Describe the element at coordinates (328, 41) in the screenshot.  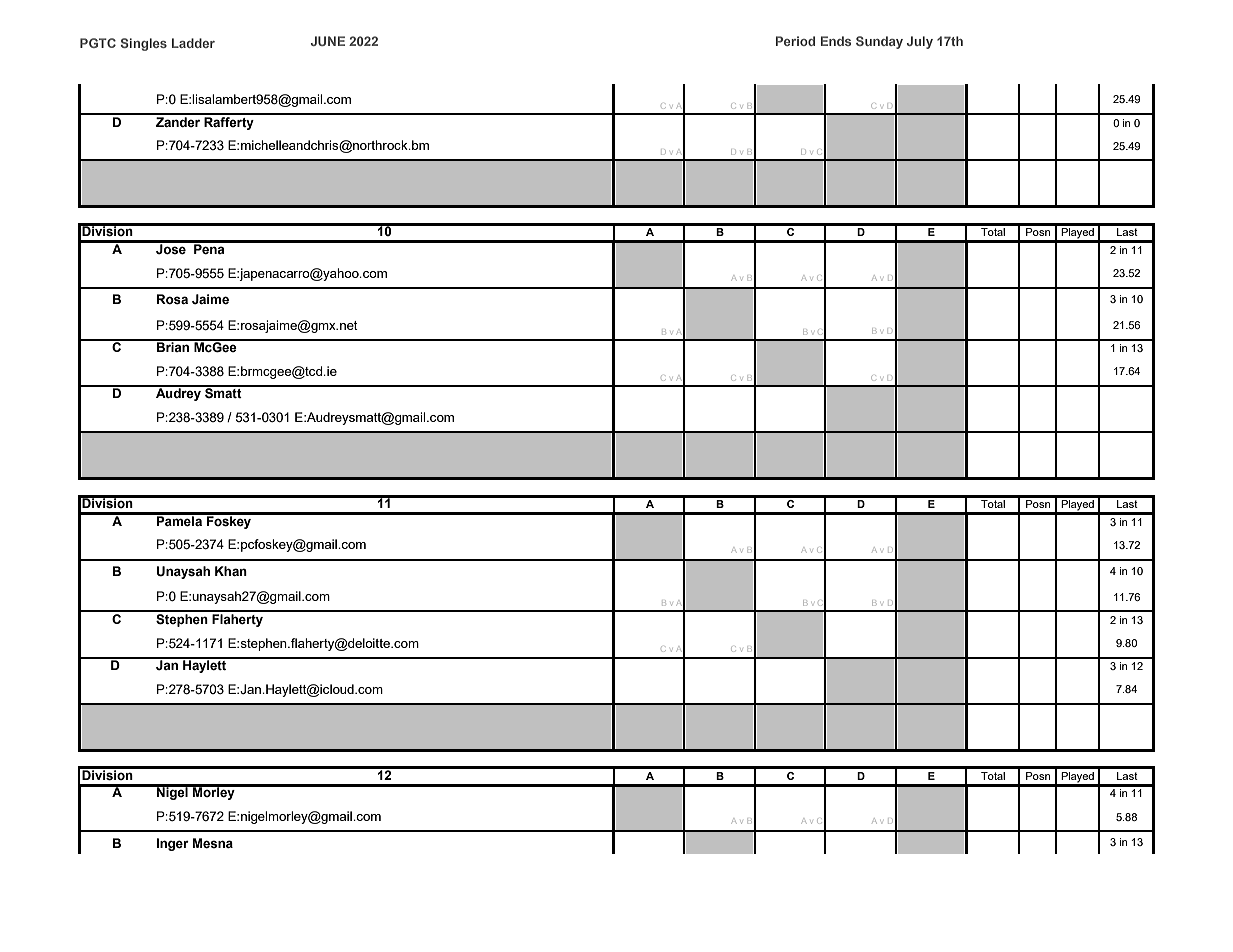
I see `JUNE` at that location.
